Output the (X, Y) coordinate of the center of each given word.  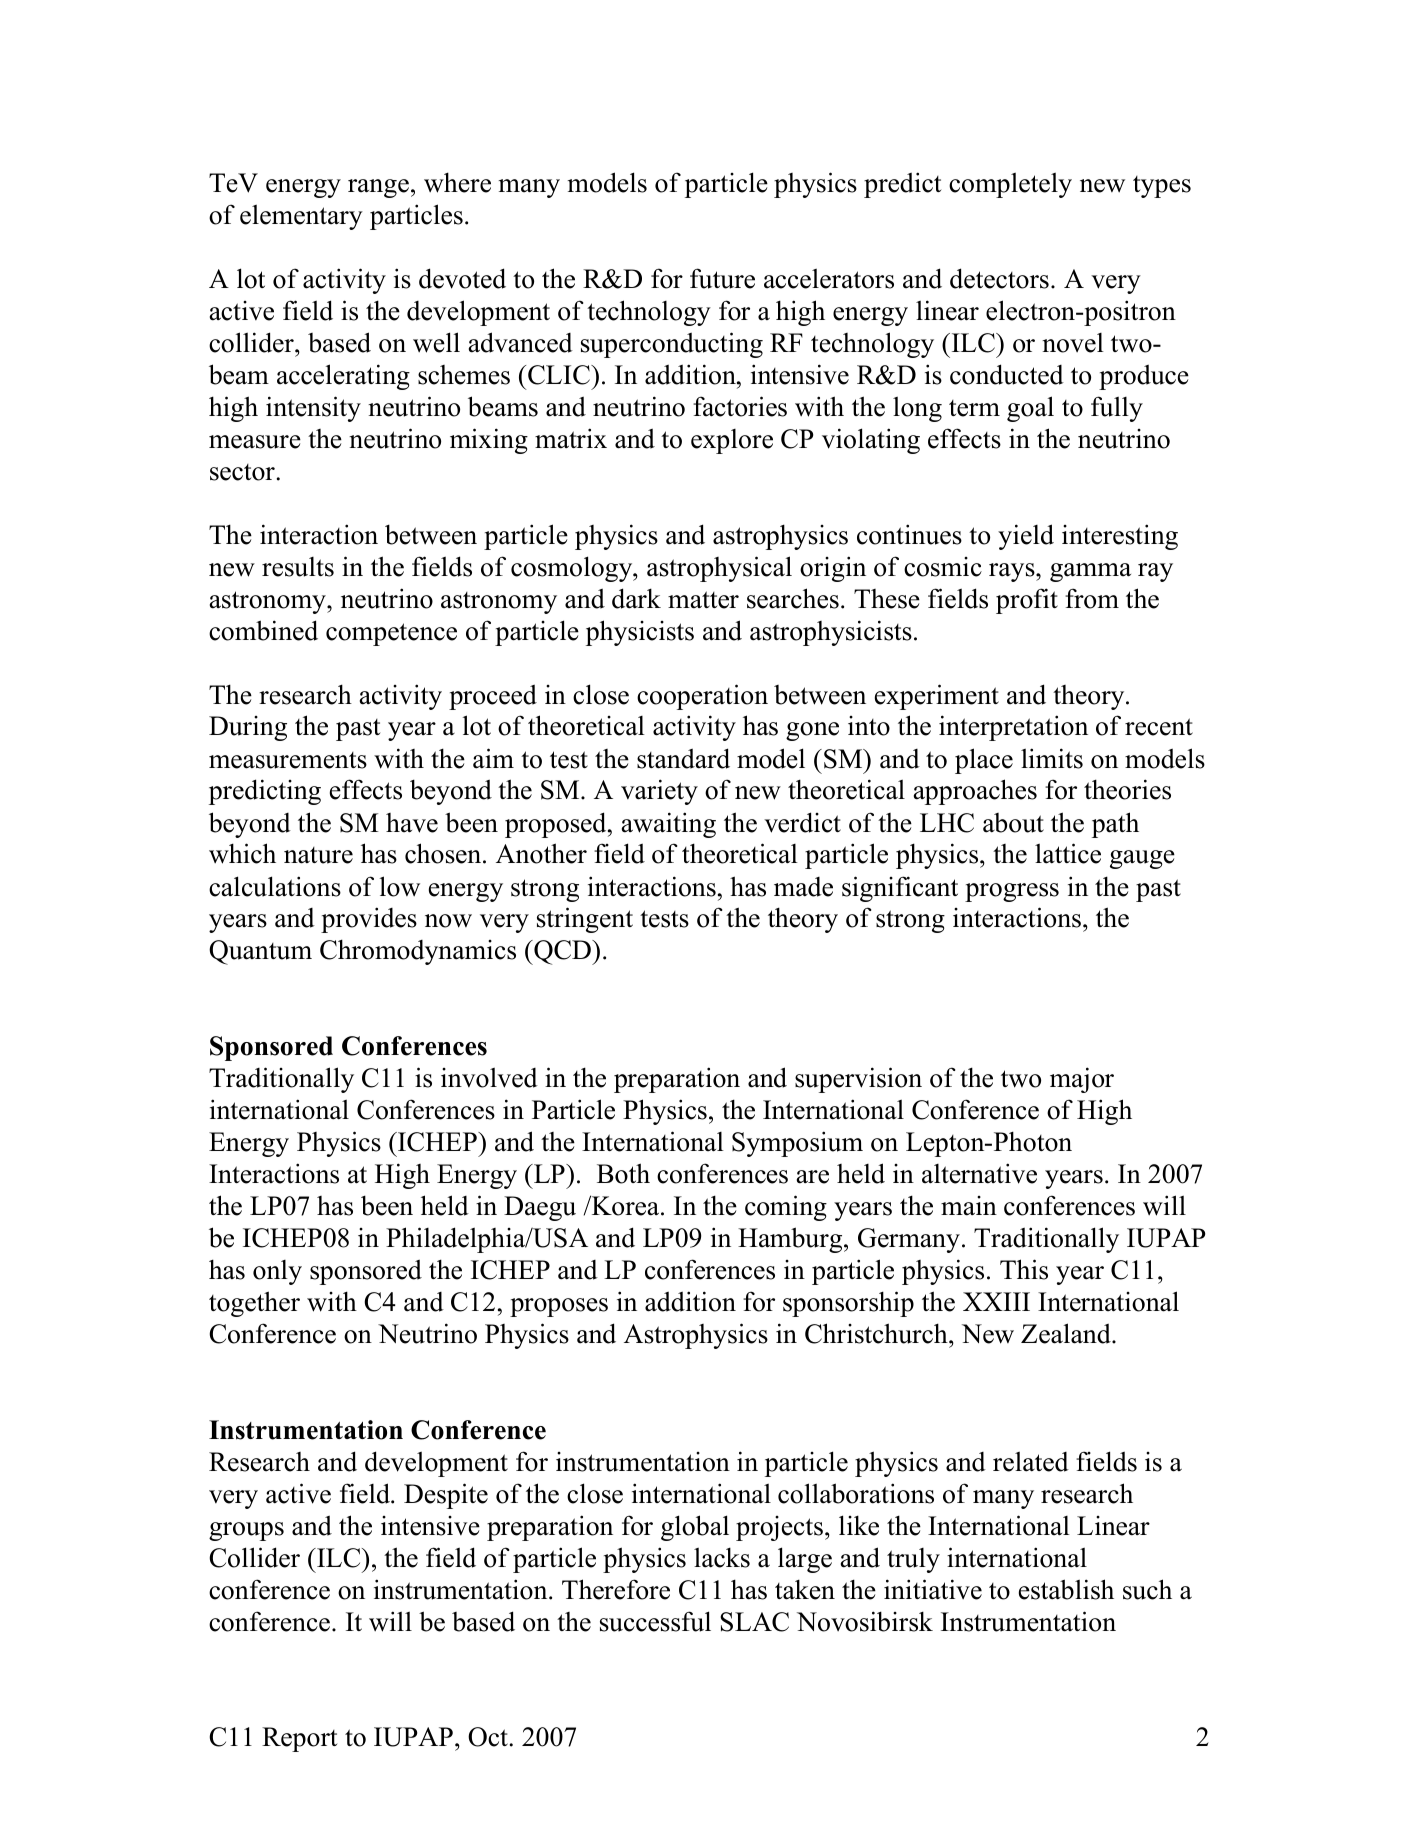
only (277, 1272)
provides (369, 920)
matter (703, 600)
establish (1066, 1589)
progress (1012, 892)
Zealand (1067, 1333)
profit (1027, 601)
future (722, 278)
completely (1010, 185)
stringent (585, 920)
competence (391, 634)
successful (655, 1621)
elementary (301, 217)
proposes (559, 1307)
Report (299, 1739)
